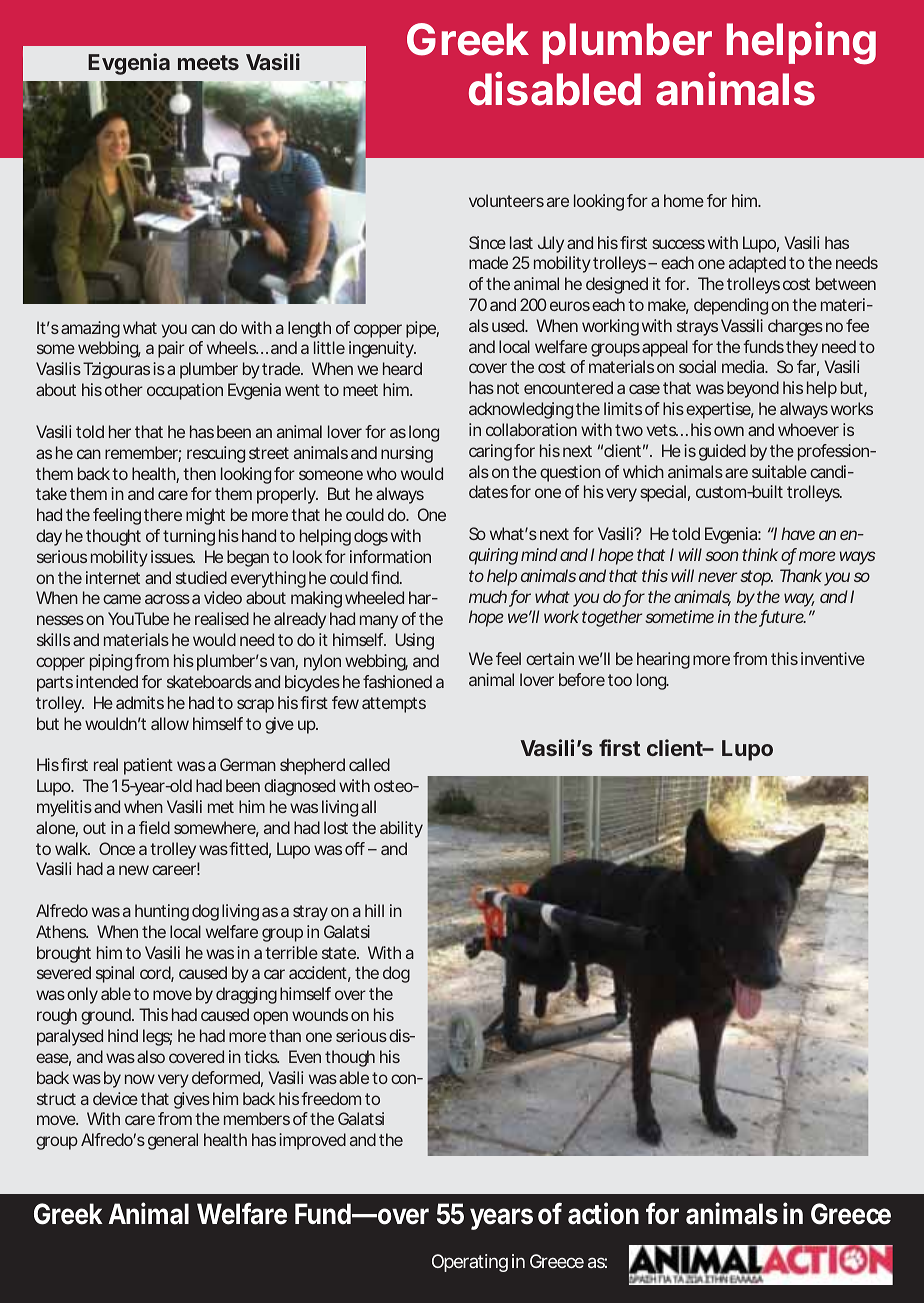  I want to click on inventive, so click(833, 658).
